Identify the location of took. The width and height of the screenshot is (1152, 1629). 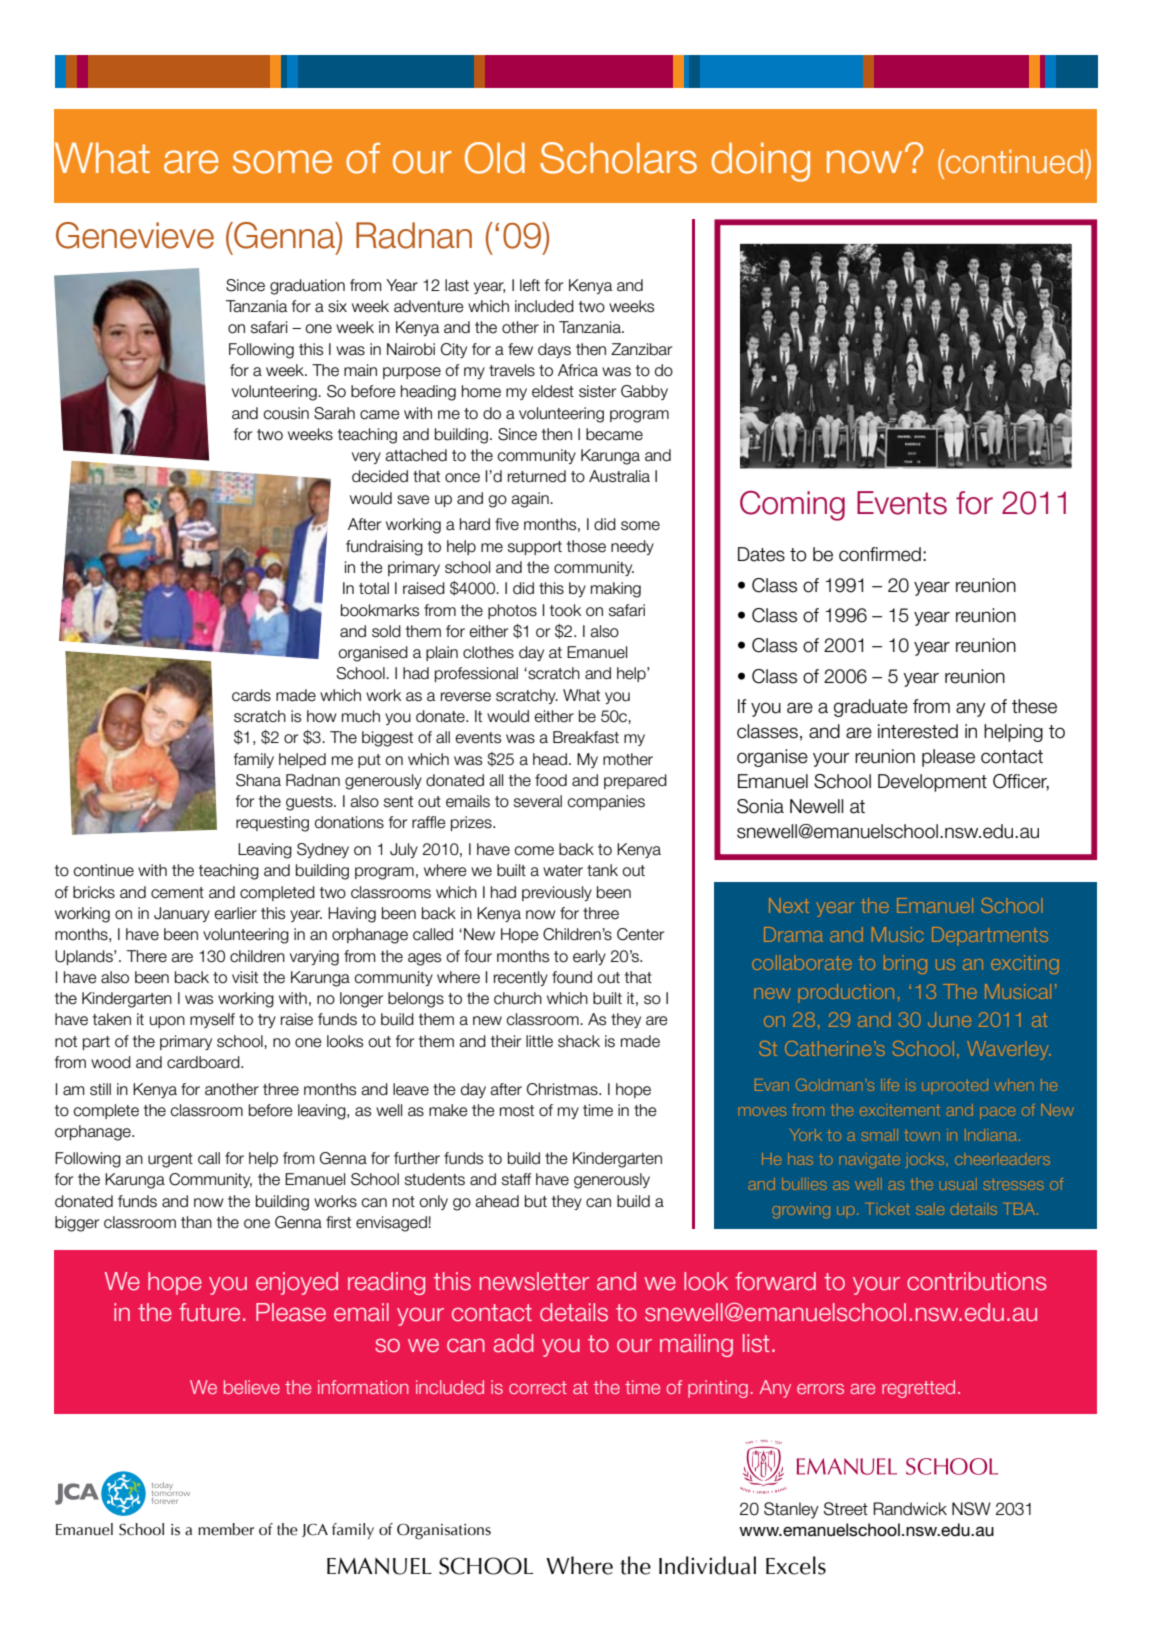
(565, 610).
